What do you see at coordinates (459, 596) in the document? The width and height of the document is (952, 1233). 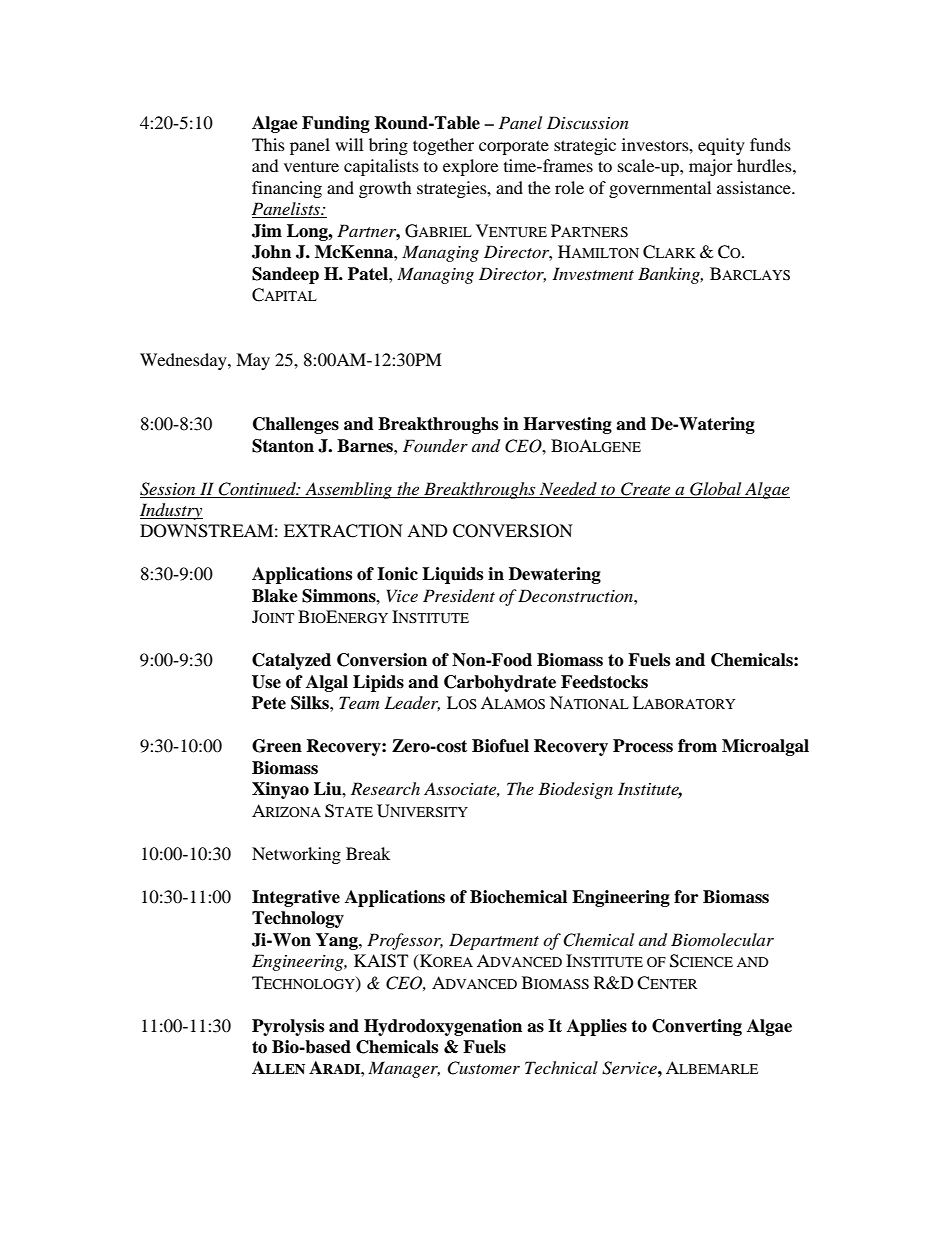 I see `President` at bounding box center [459, 596].
